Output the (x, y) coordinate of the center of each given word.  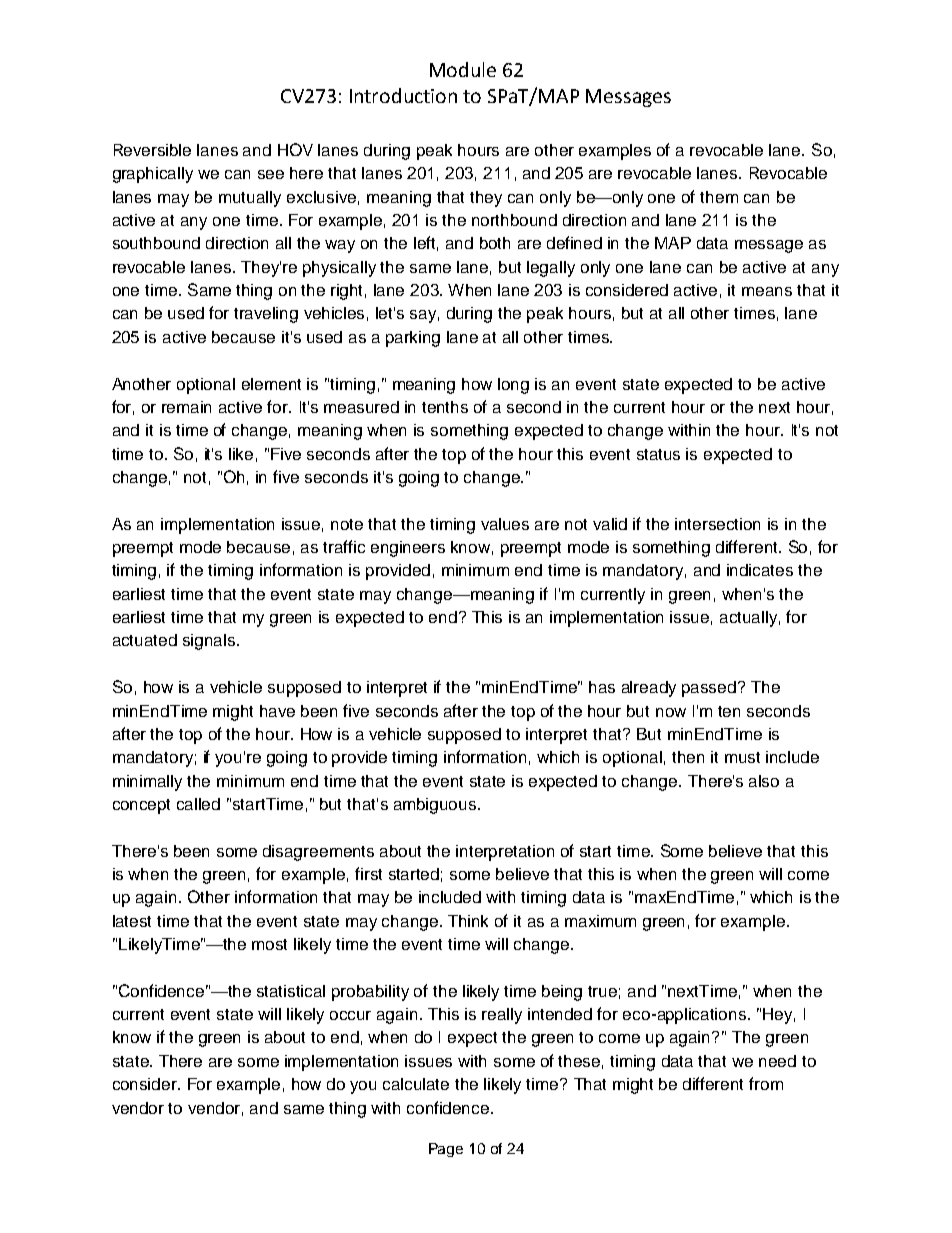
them (719, 197)
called (198, 804)
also (764, 781)
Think (468, 921)
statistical (291, 991)
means (767, 291)
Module (463, 69)
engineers (408, 549)
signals (210, 642)
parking (413, 339)
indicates (760, 570)
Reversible (152, 150)
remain (186, 407)
